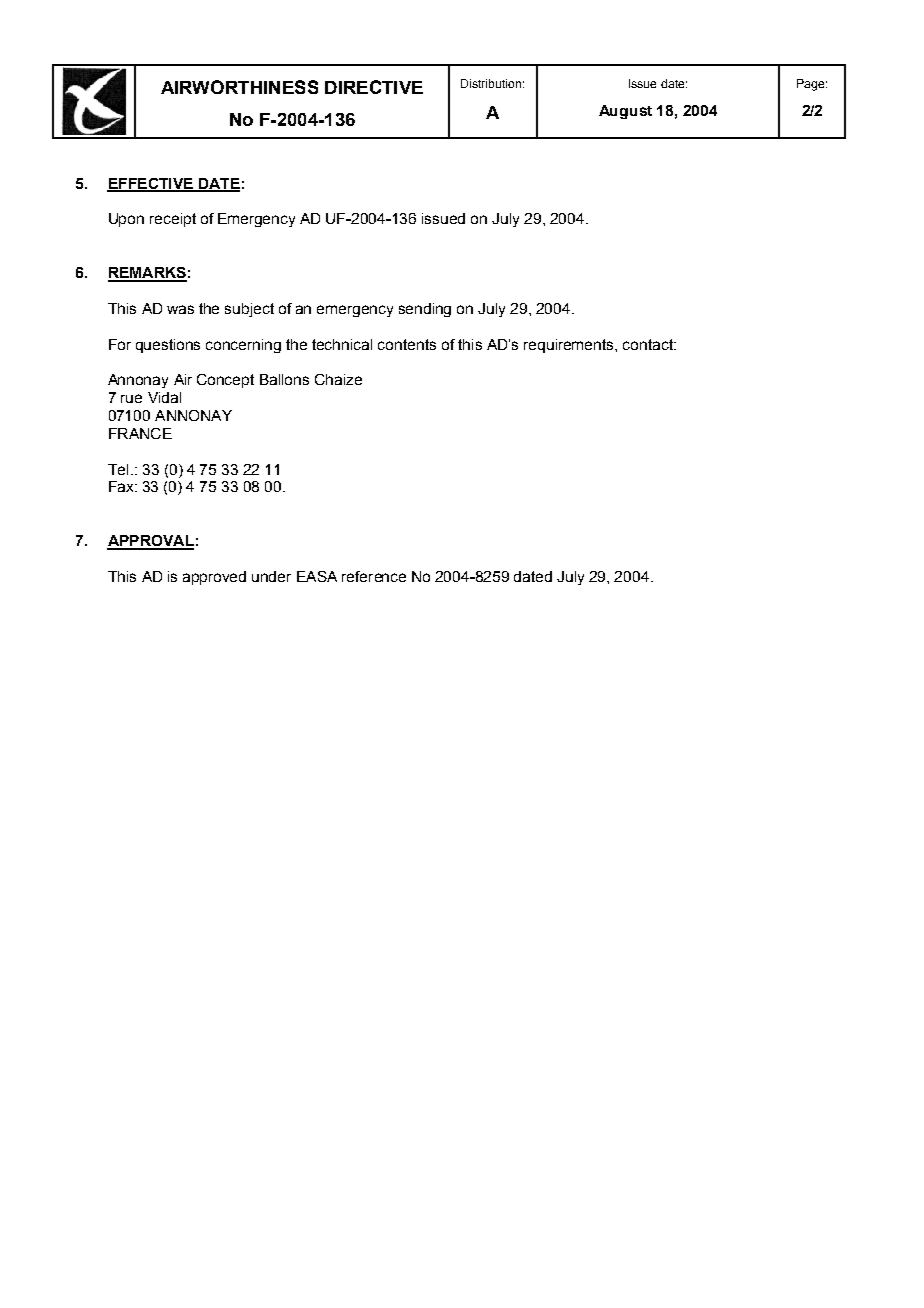  Describe the element at coordinates (239, 87) in the screenshot. I see `AIRWORTHINESS` at that location.
